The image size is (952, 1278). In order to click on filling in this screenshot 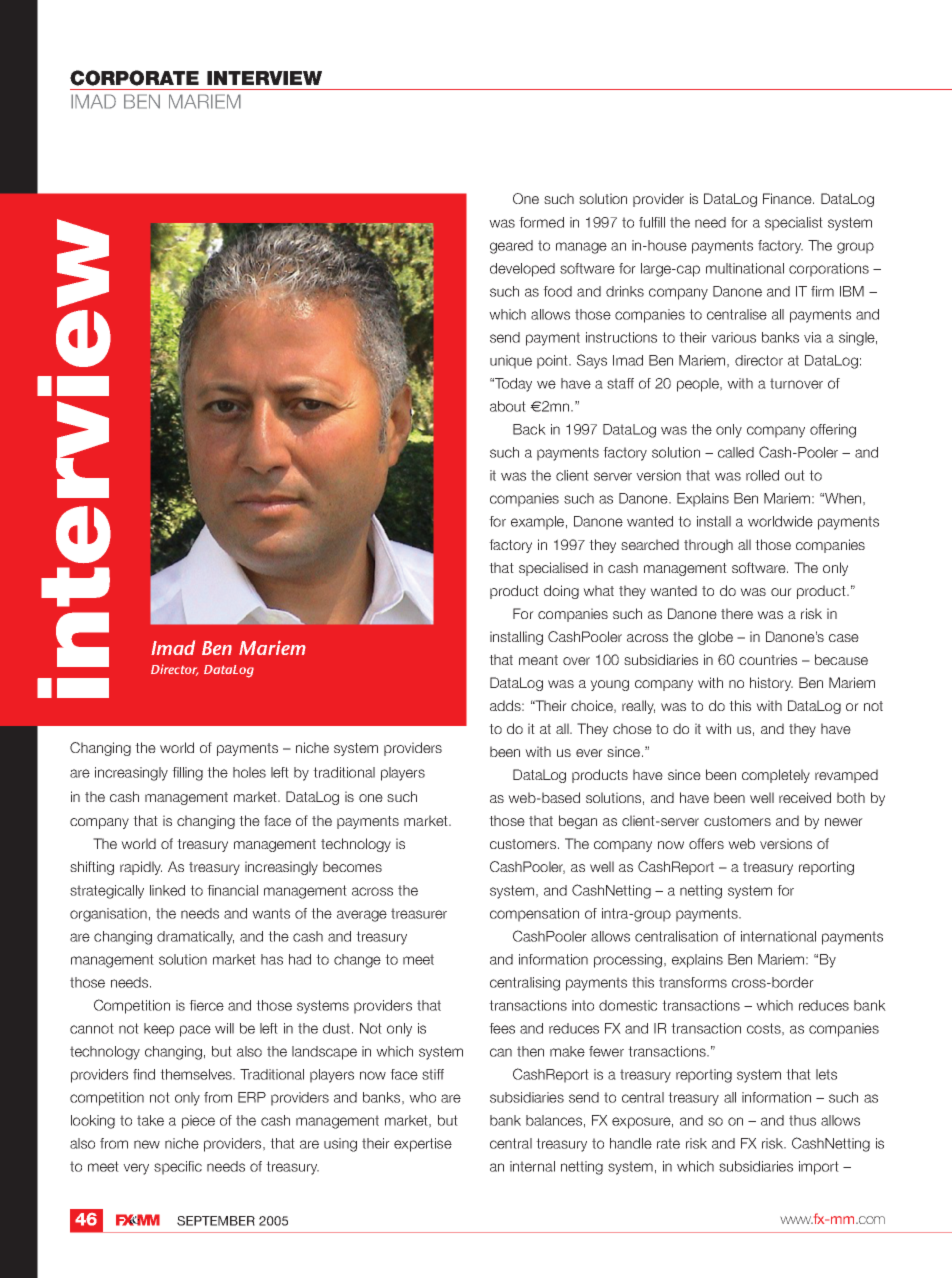, I will do `click(187, 774)`.
